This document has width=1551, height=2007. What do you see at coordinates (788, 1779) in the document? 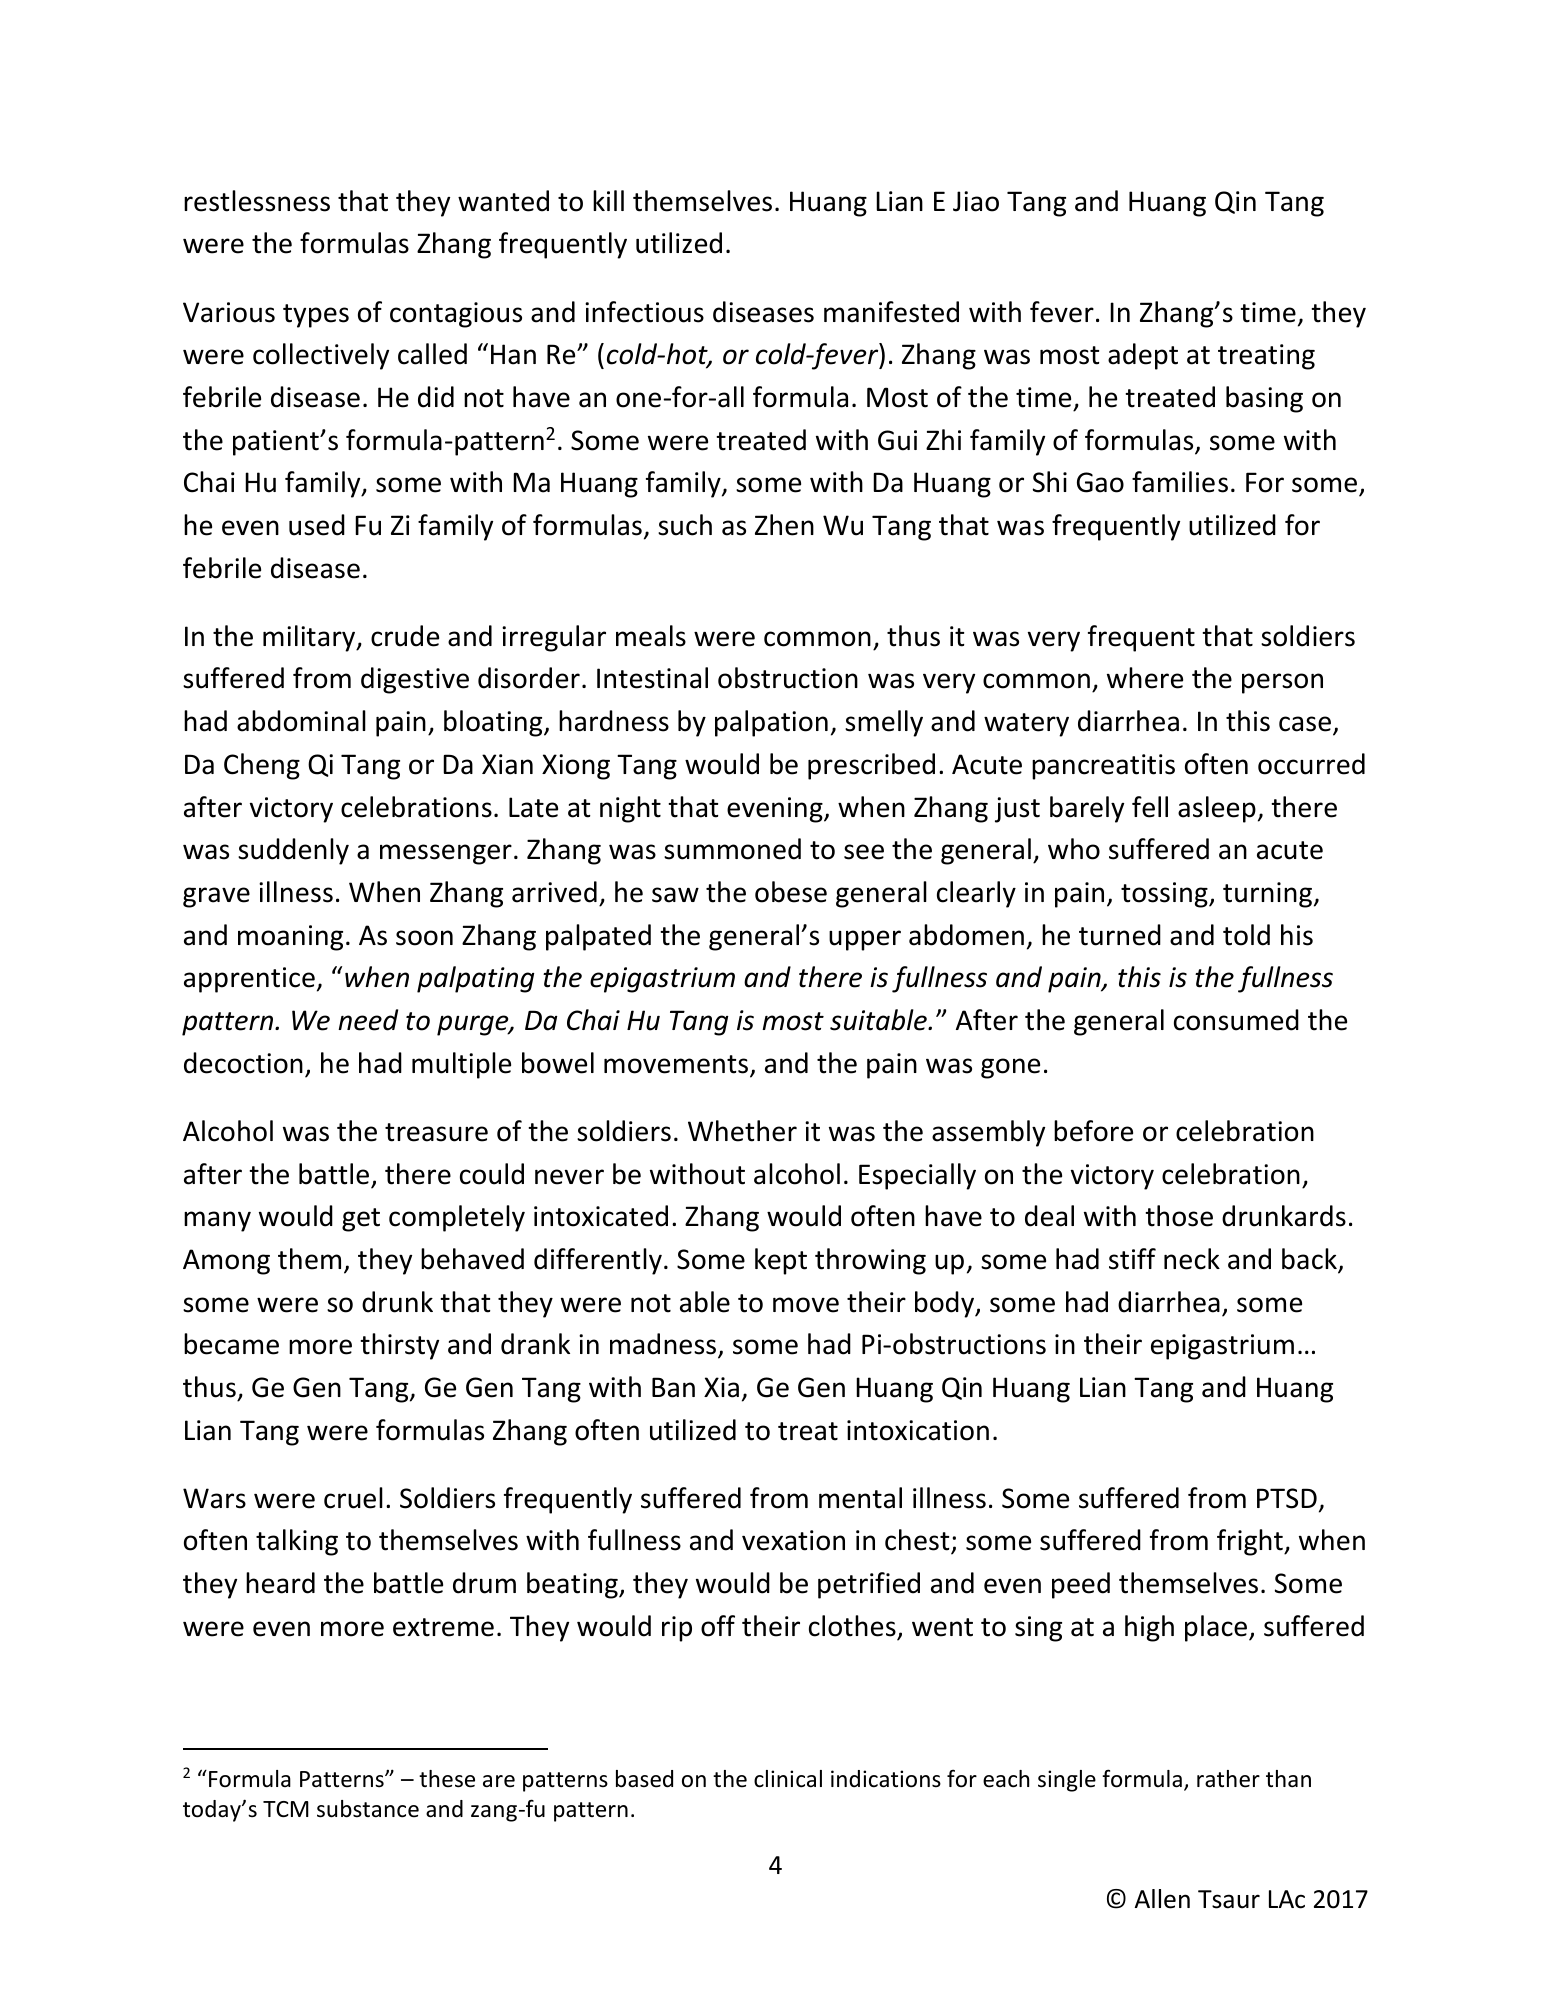
I see `clinical` at bounding box center [788, 1779].
